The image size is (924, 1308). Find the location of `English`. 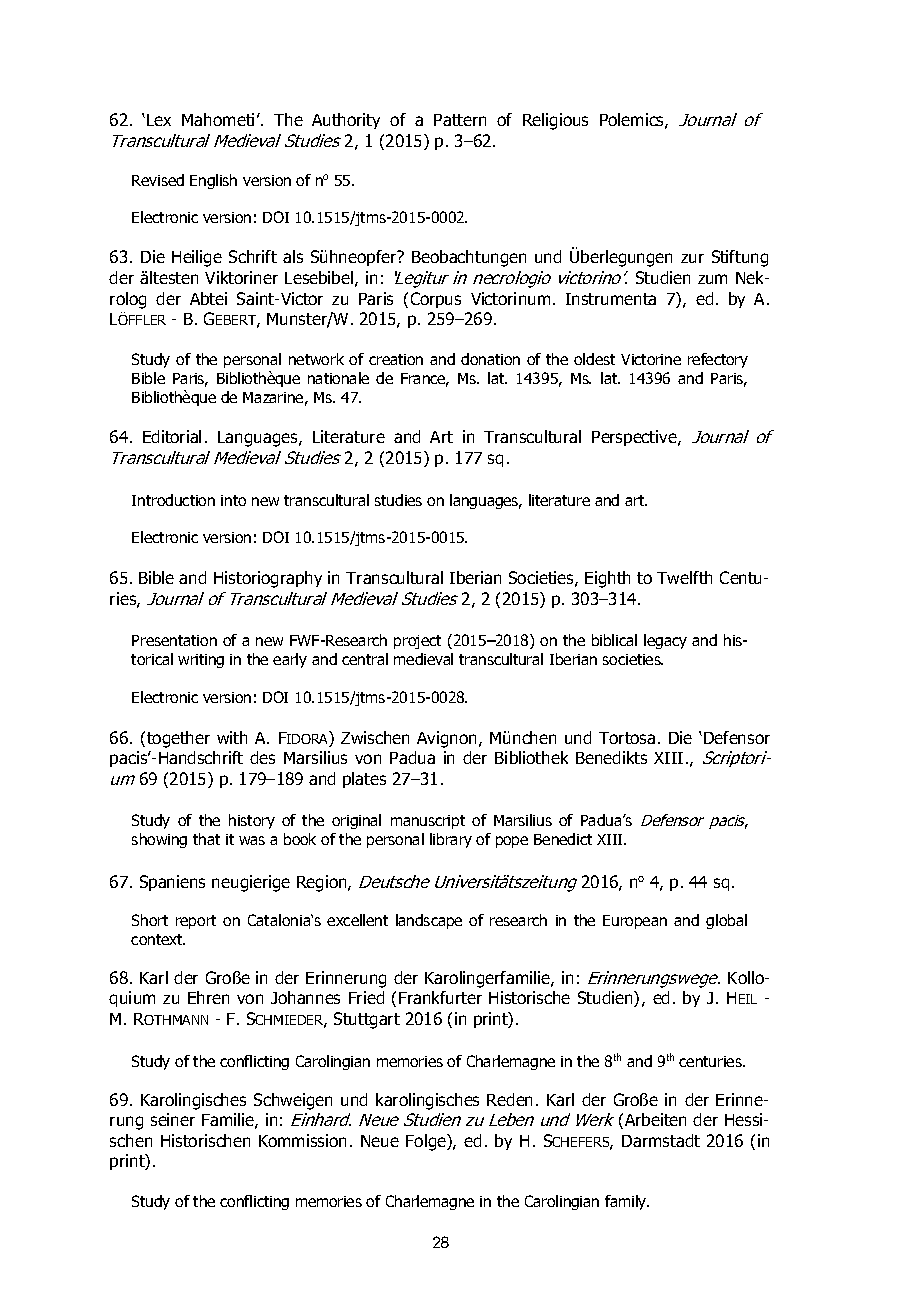

English is located at coordinates (213, 181).
